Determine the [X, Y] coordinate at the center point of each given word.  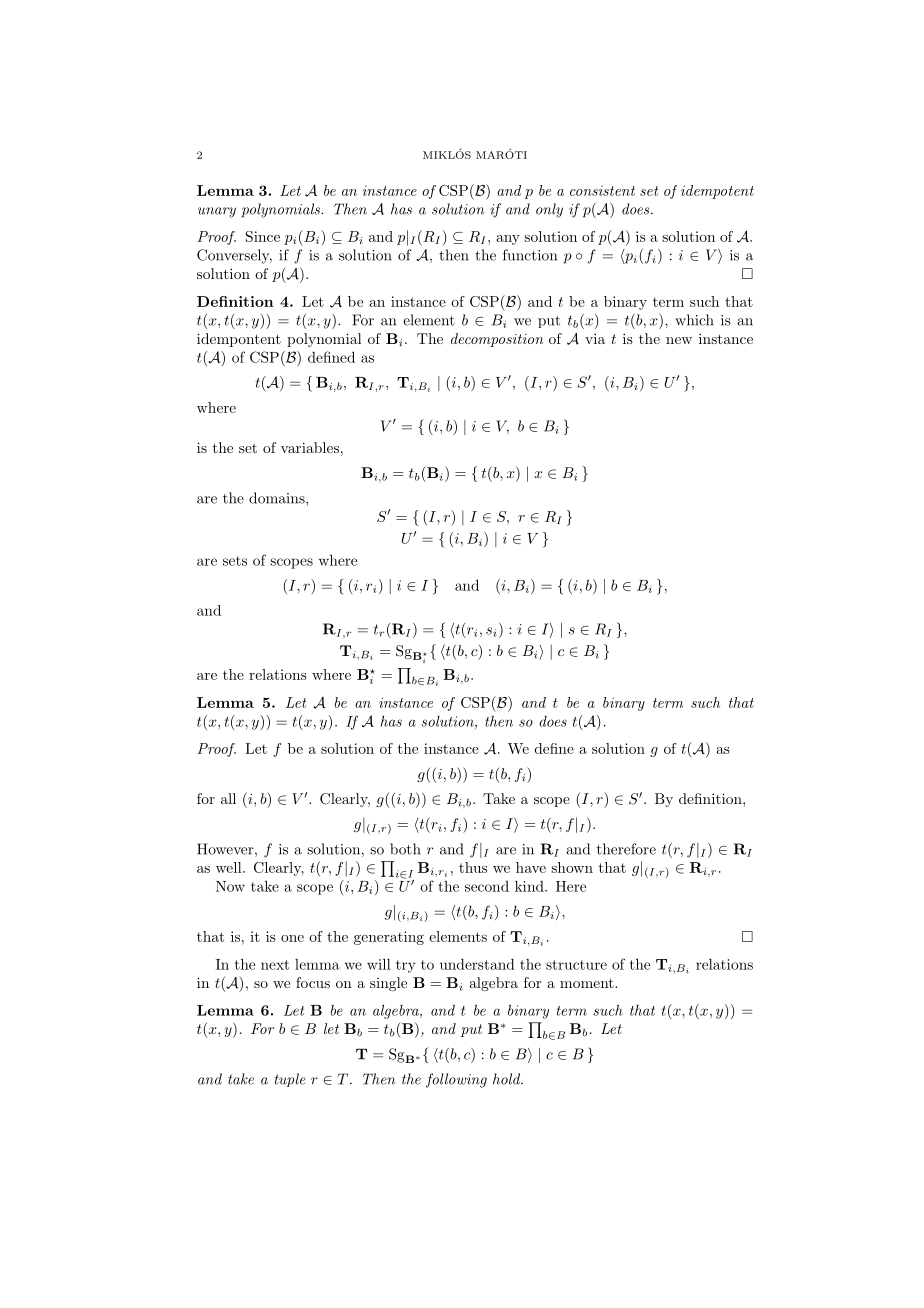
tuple [290, 1080]
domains [278, 498]
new [679, 340]
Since [263, 236]
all [228, 798]
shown [572, 867]
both [405, 849]
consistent [602, 191]
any [508, 240]
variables [310, 447]
